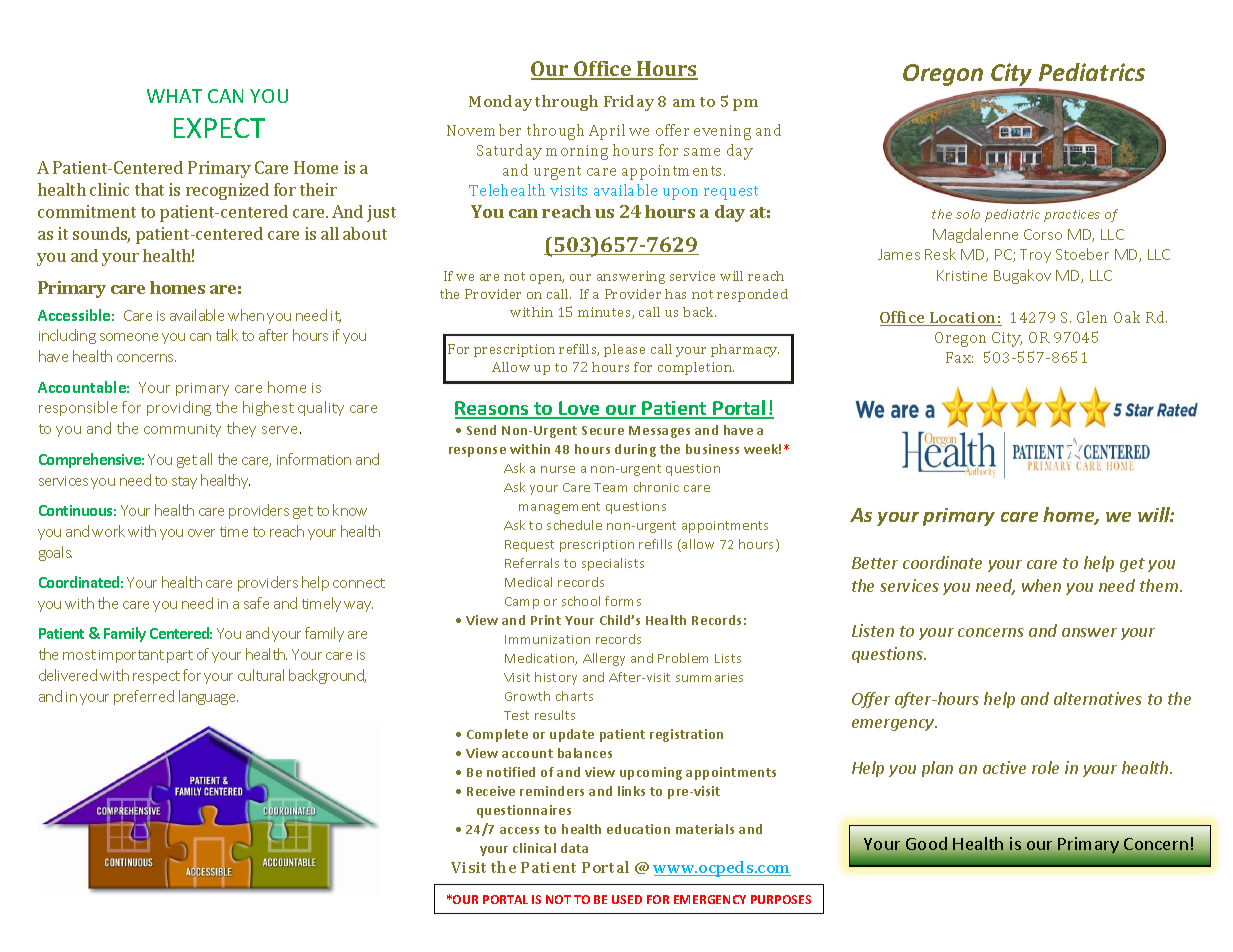 The width and height of the image is (1233, 952). I want to click on community, so click(182, 430).
